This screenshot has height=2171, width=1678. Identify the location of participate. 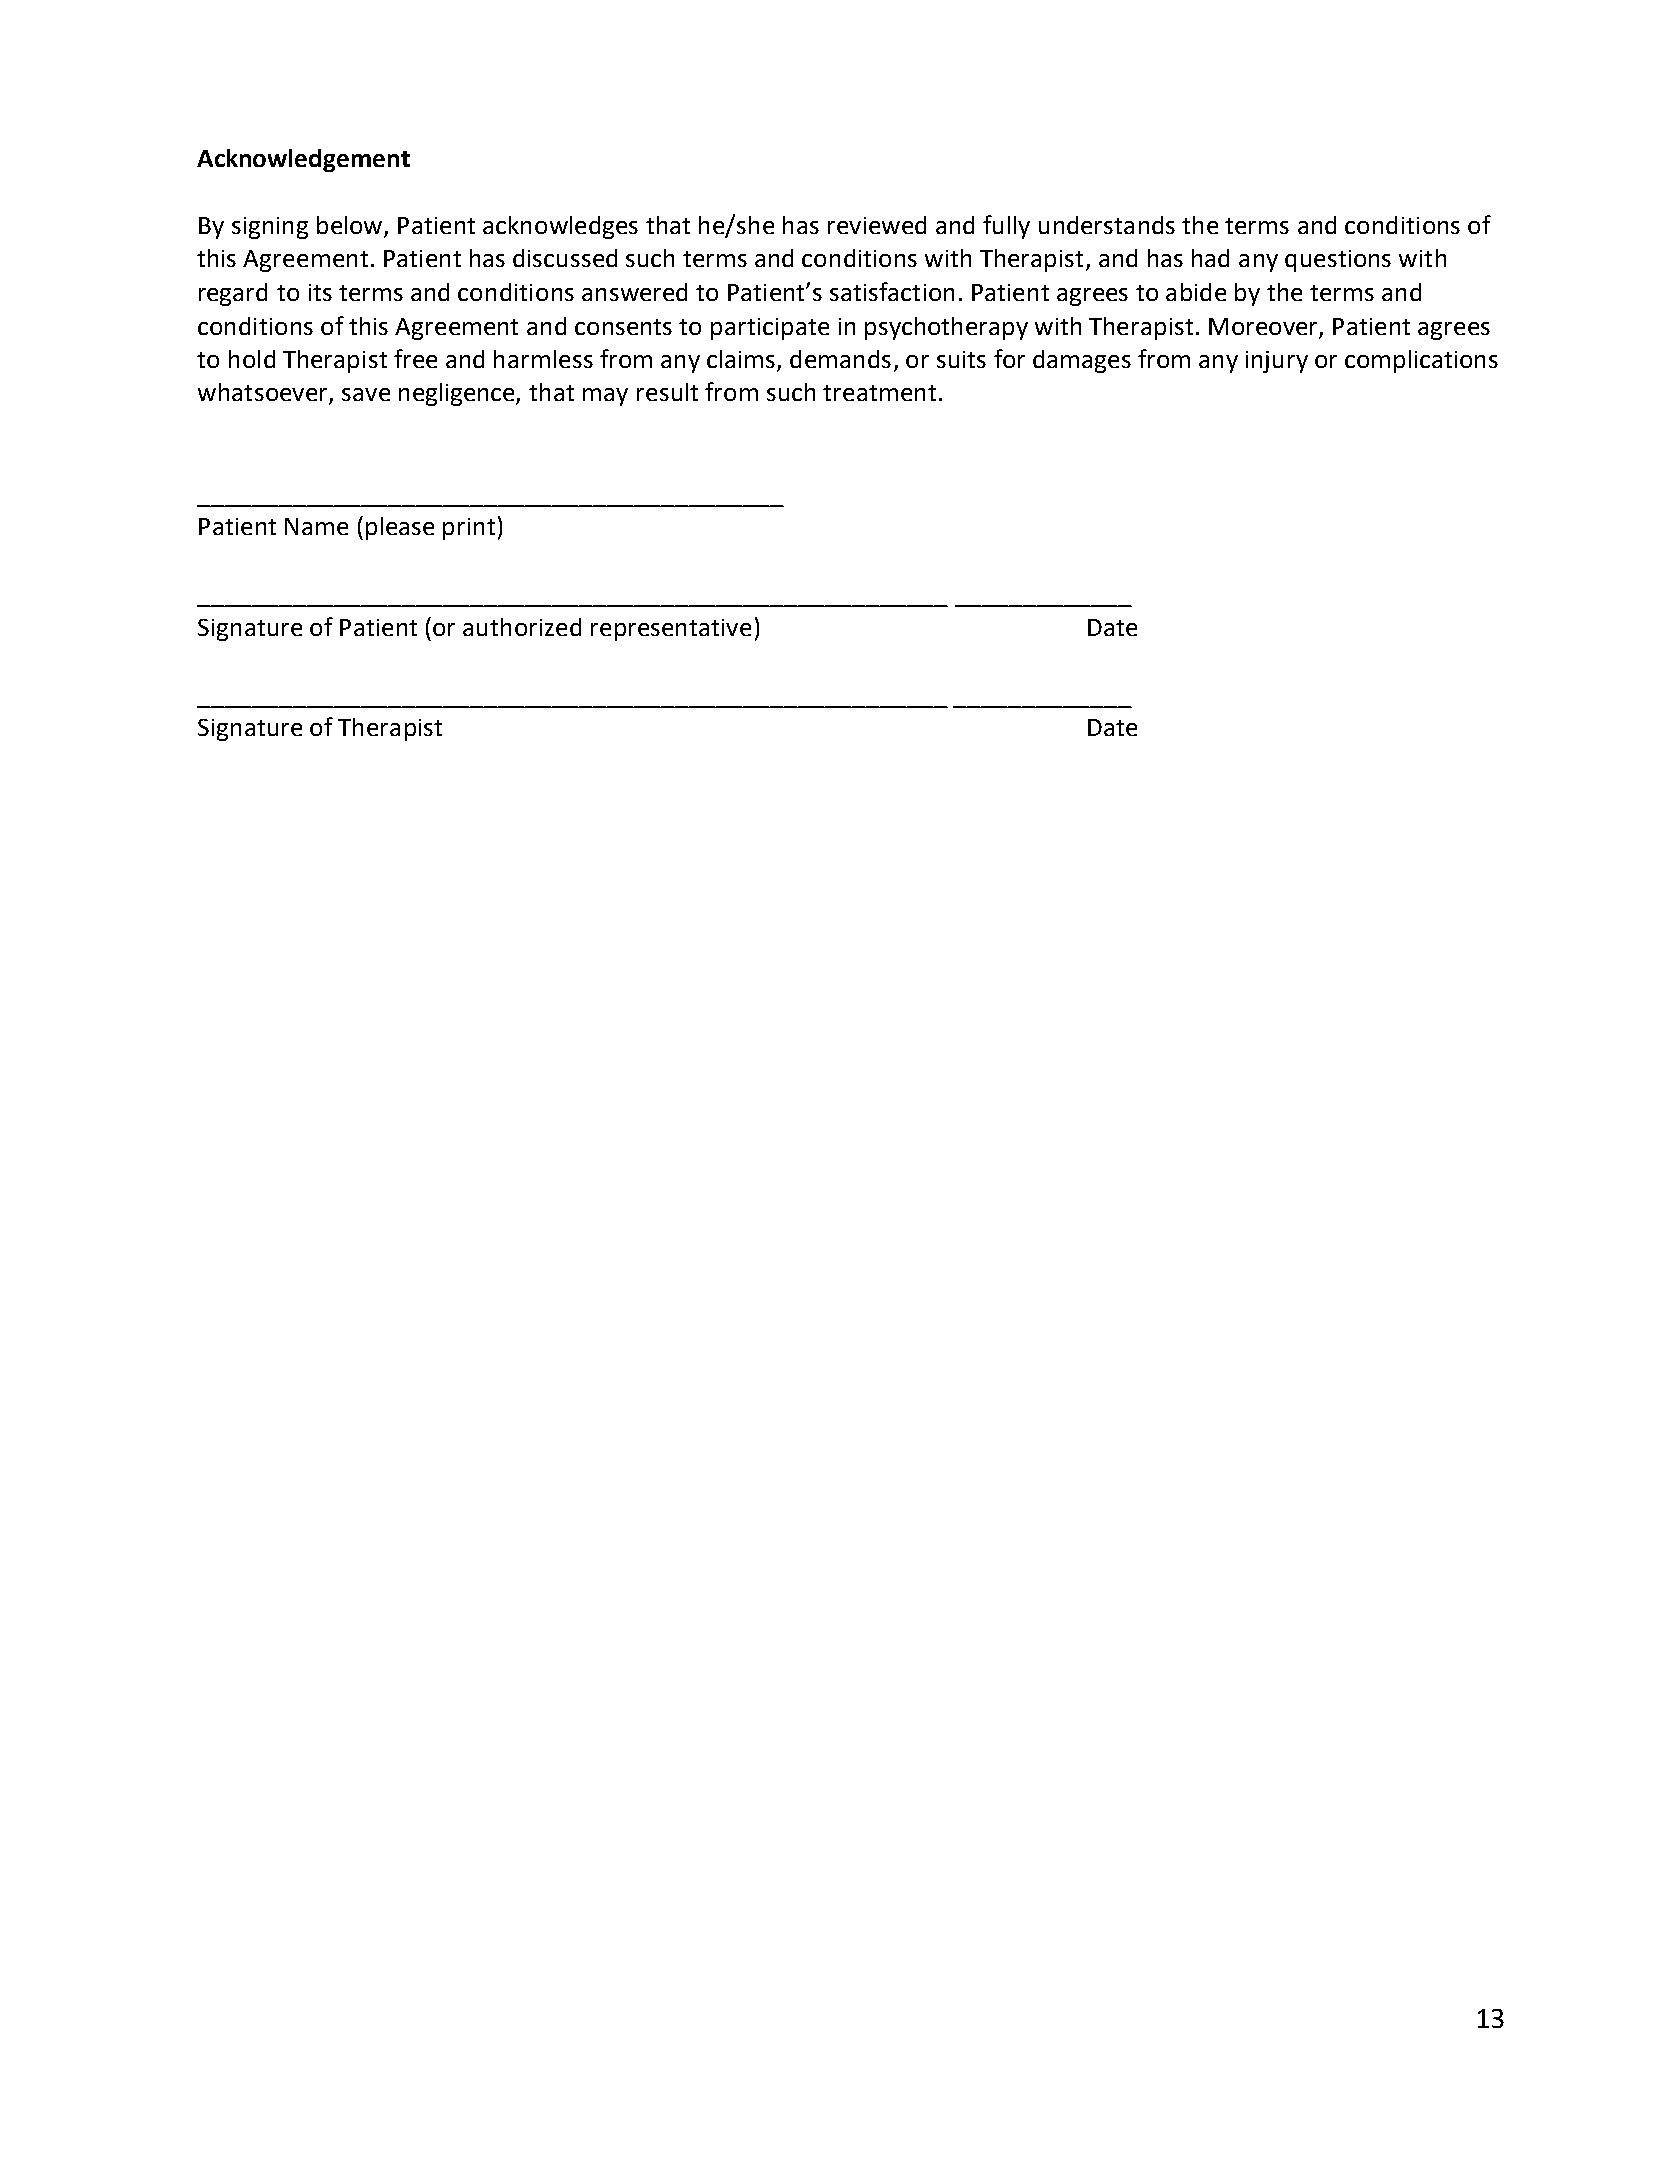
(770, 329).
